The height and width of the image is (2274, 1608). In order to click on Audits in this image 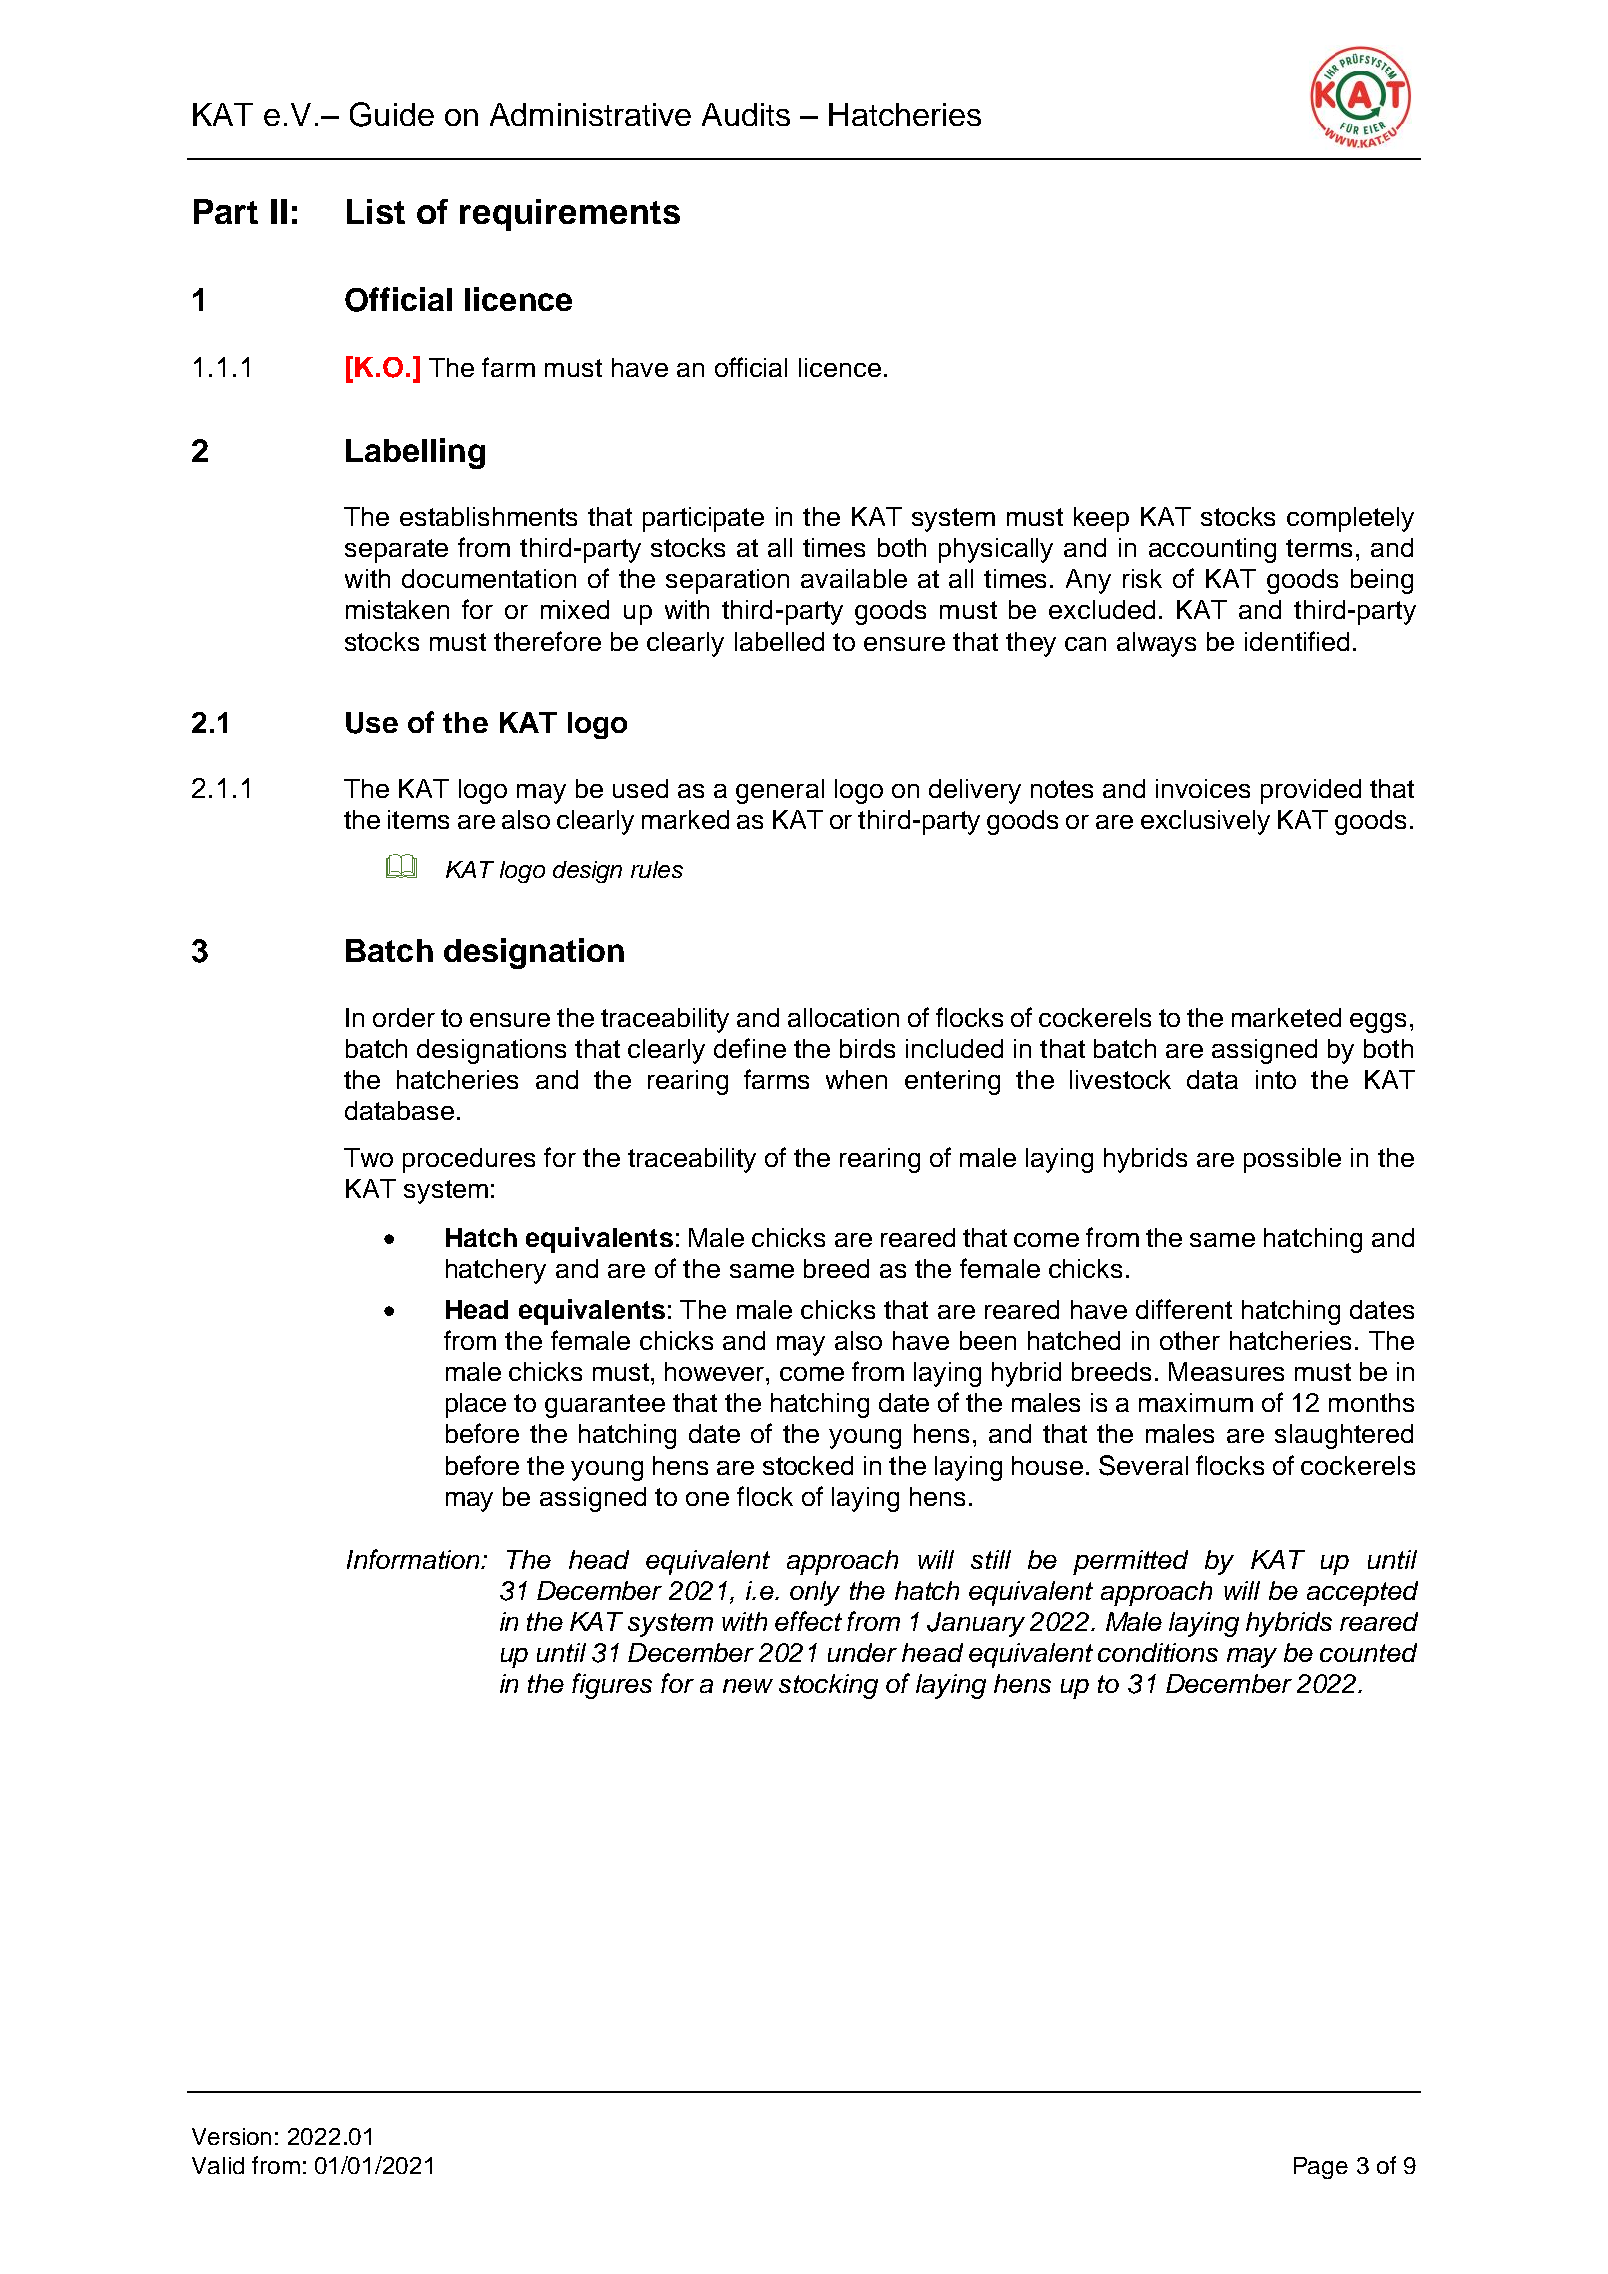, I will do `click(746, 114)`.
